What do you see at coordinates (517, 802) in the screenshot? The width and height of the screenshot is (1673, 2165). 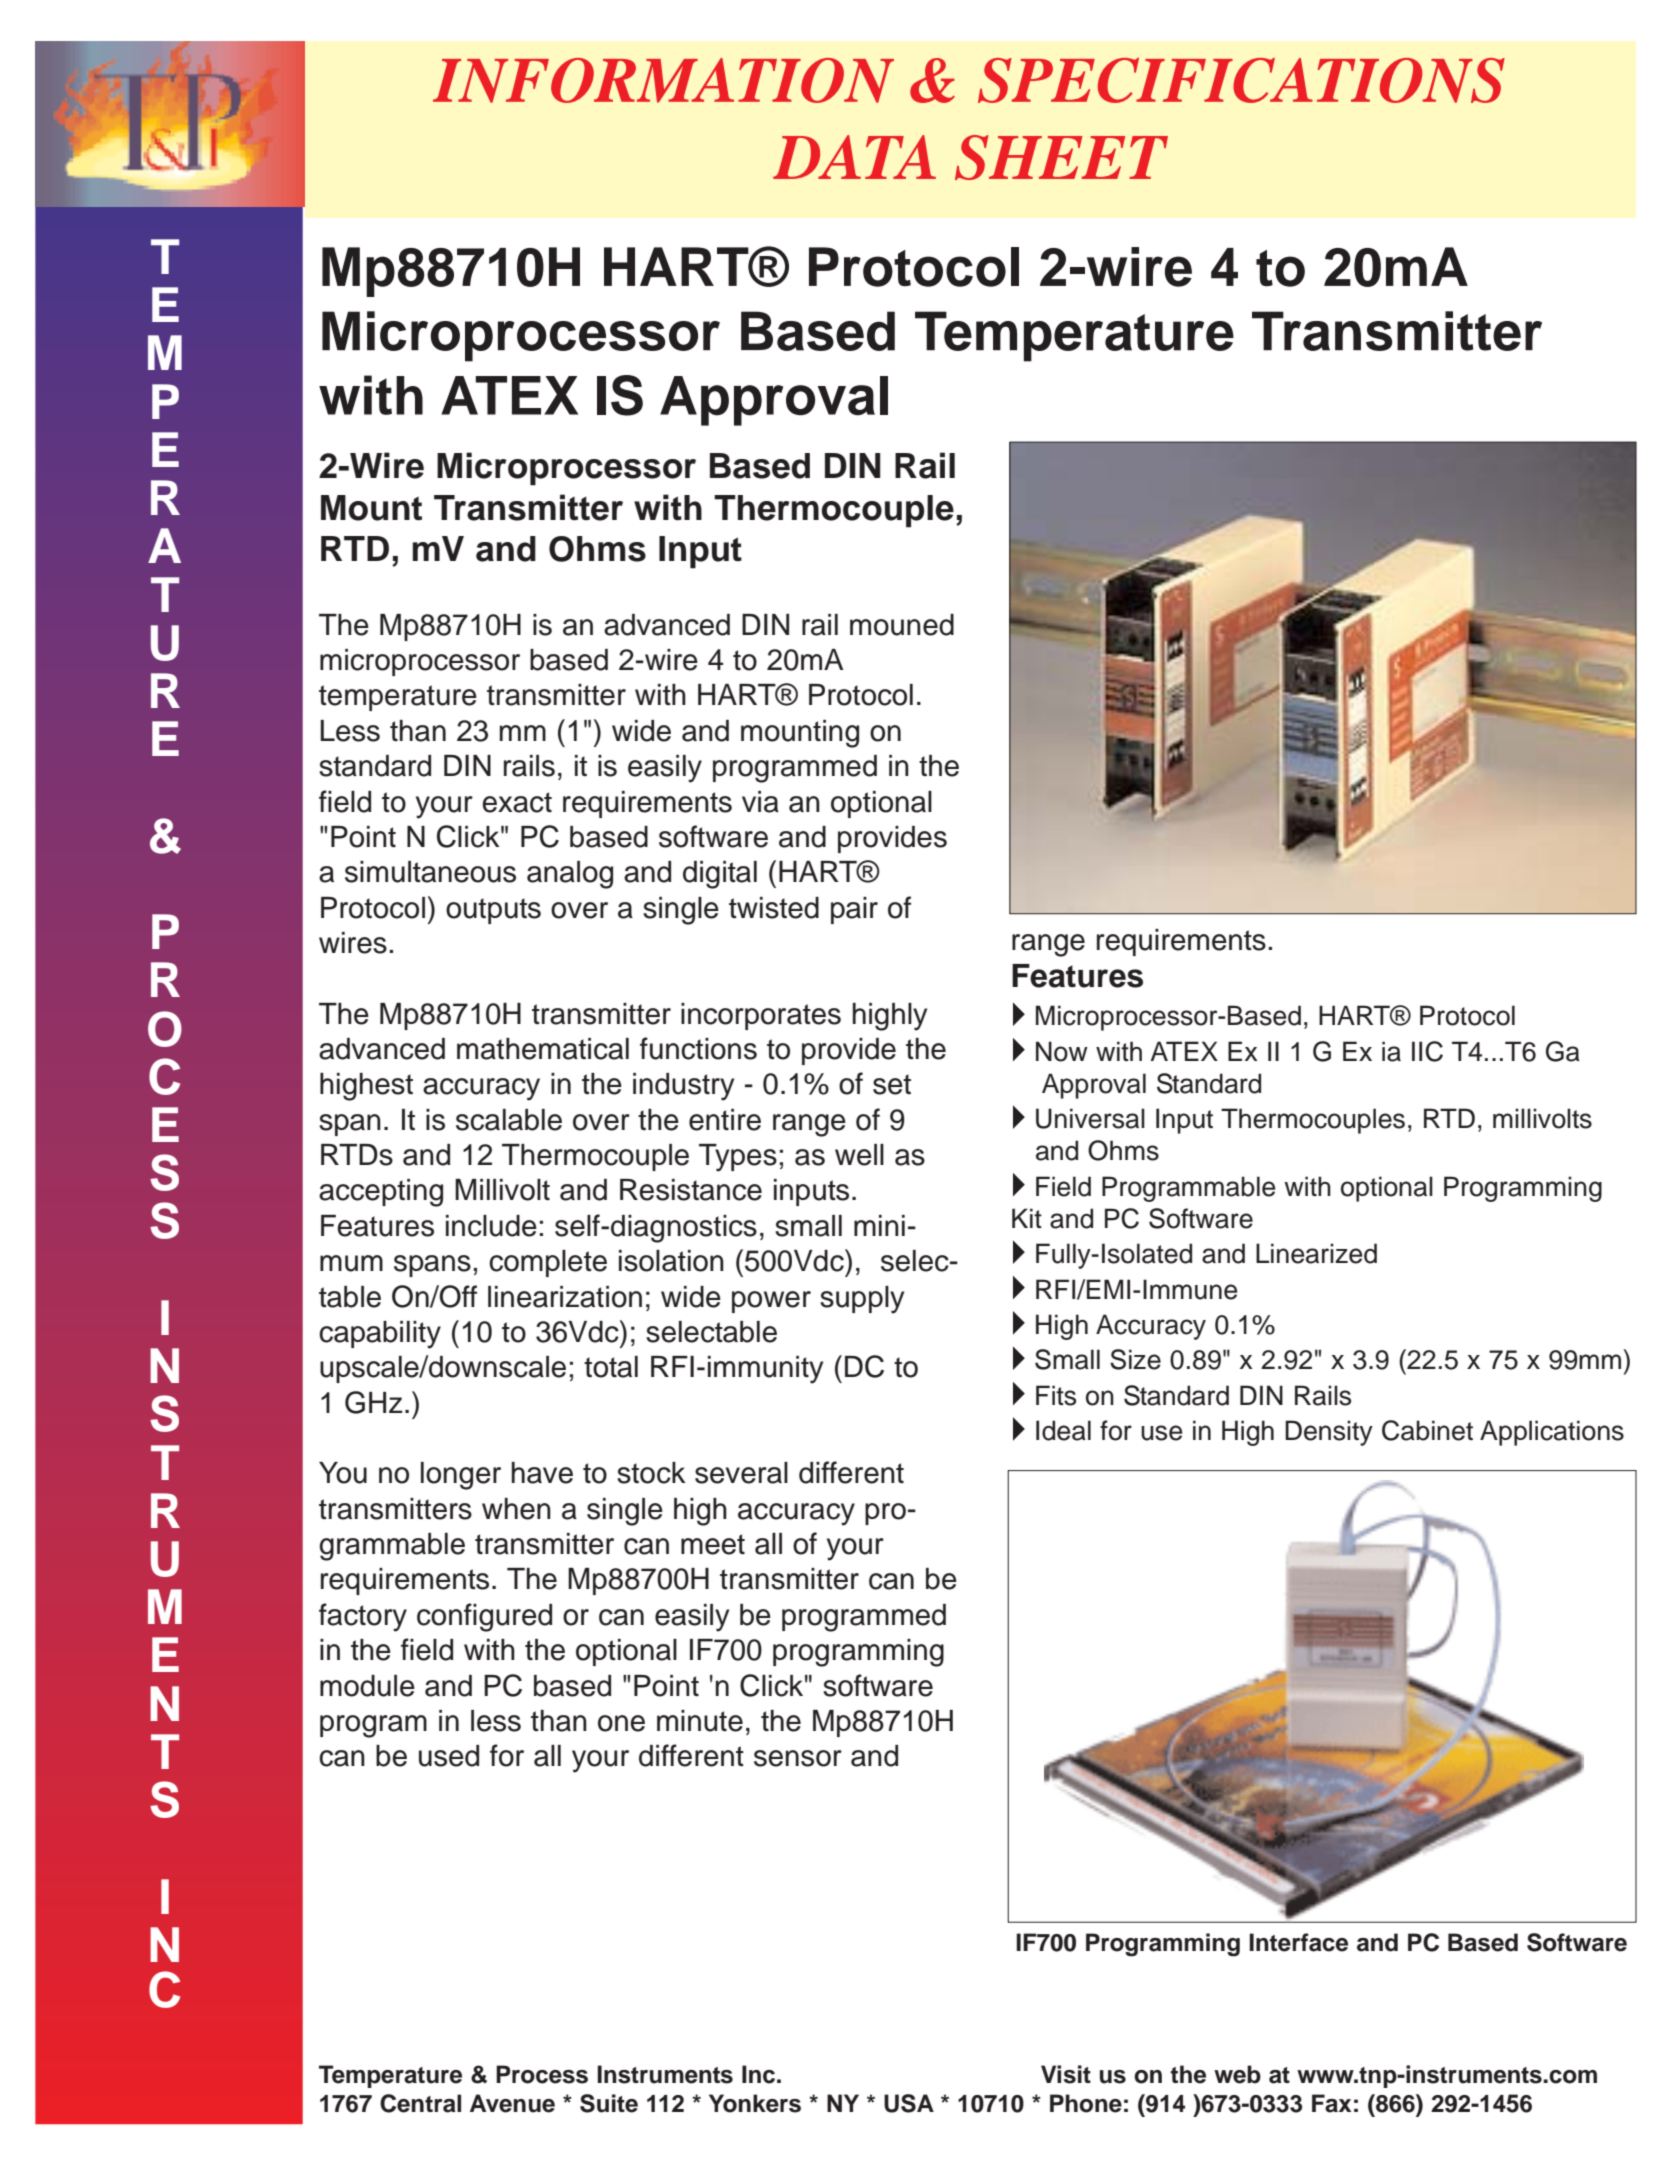 I see `exact` at bounding box center [517, 802].
